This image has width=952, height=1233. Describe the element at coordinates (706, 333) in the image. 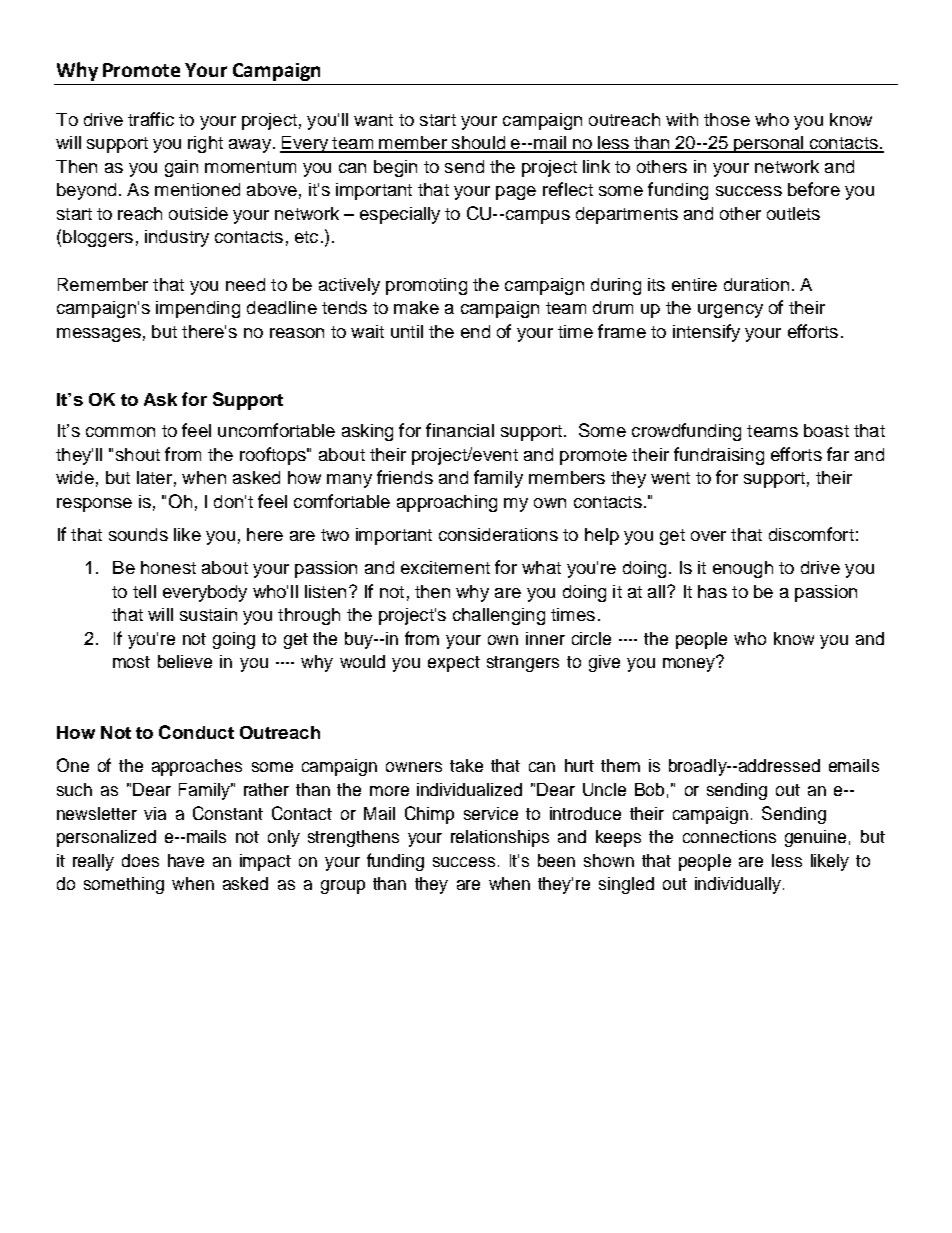

I see `intensify` at that location.
